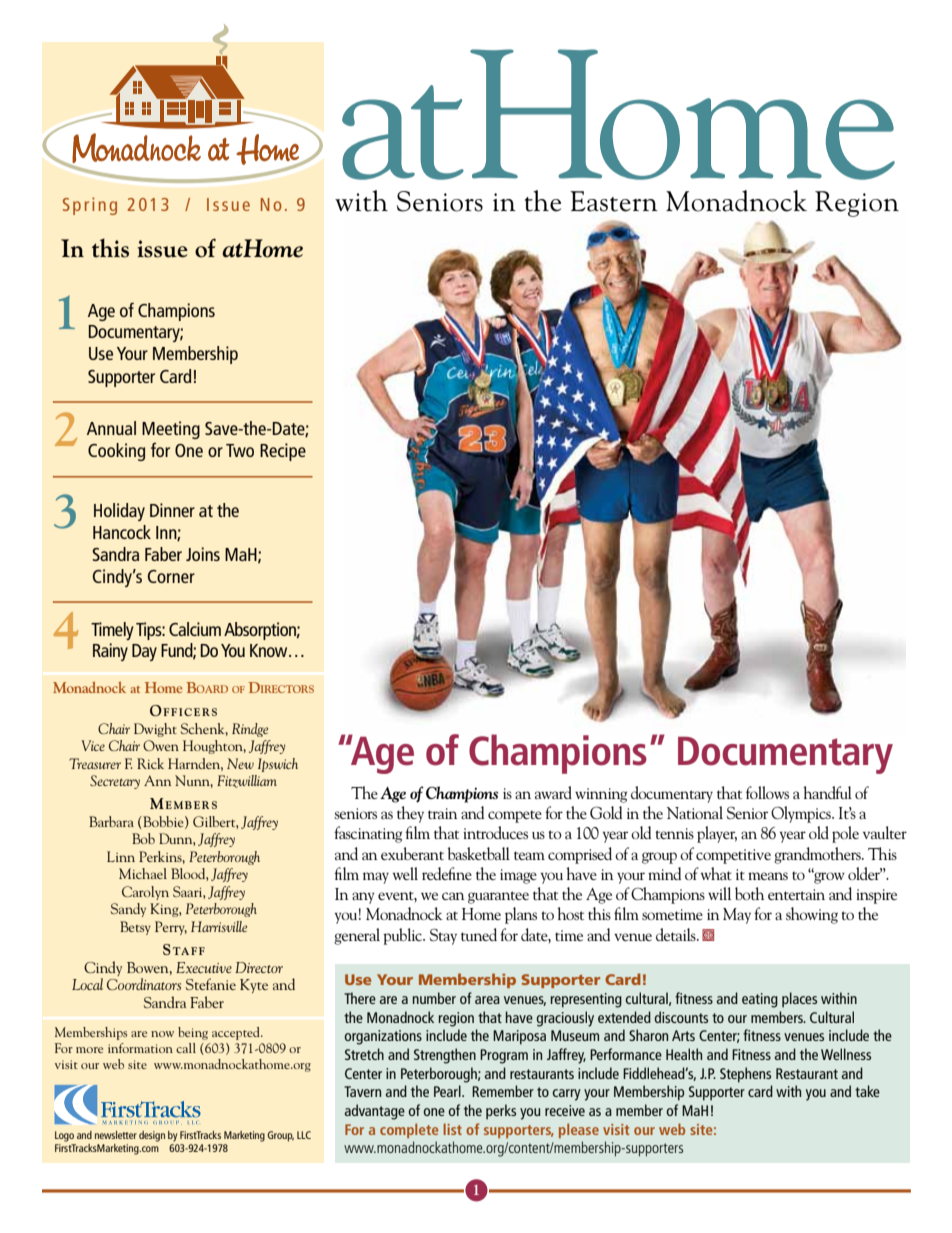 The width and height of the screenshot is (952, 1233). I want to click on design, so click(152, 1136).
